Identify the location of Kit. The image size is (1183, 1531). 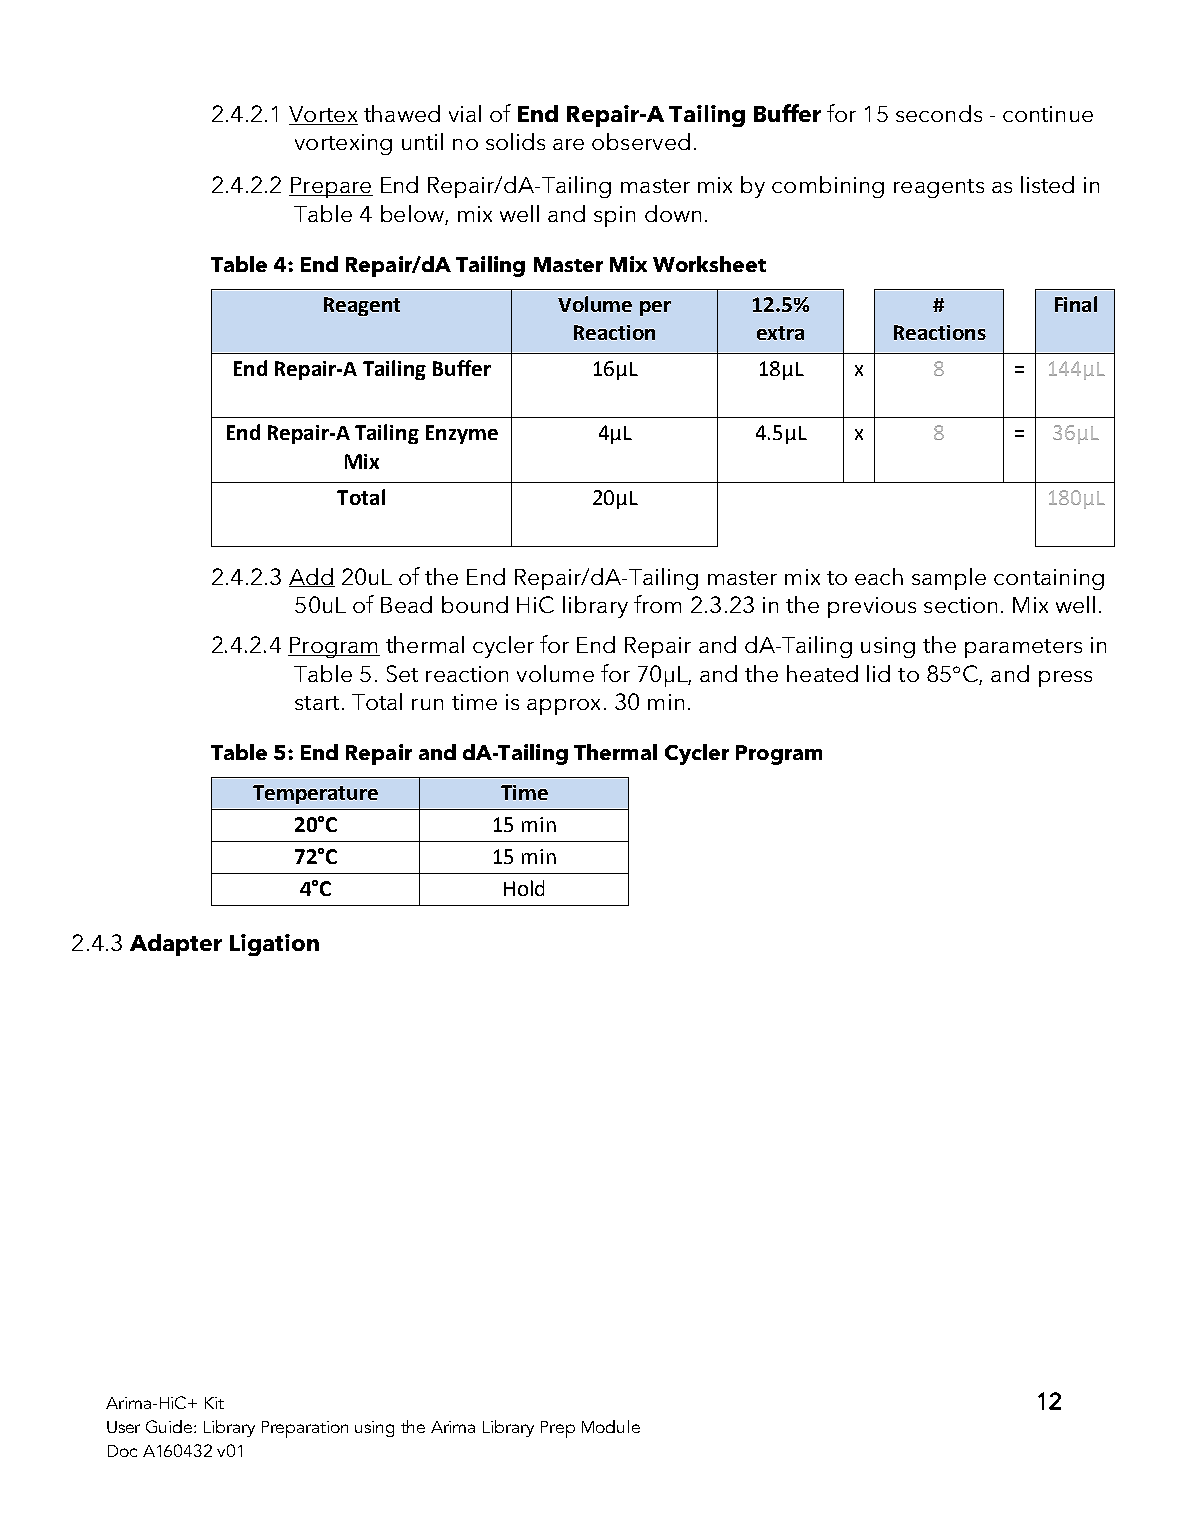
(214, 1403).
